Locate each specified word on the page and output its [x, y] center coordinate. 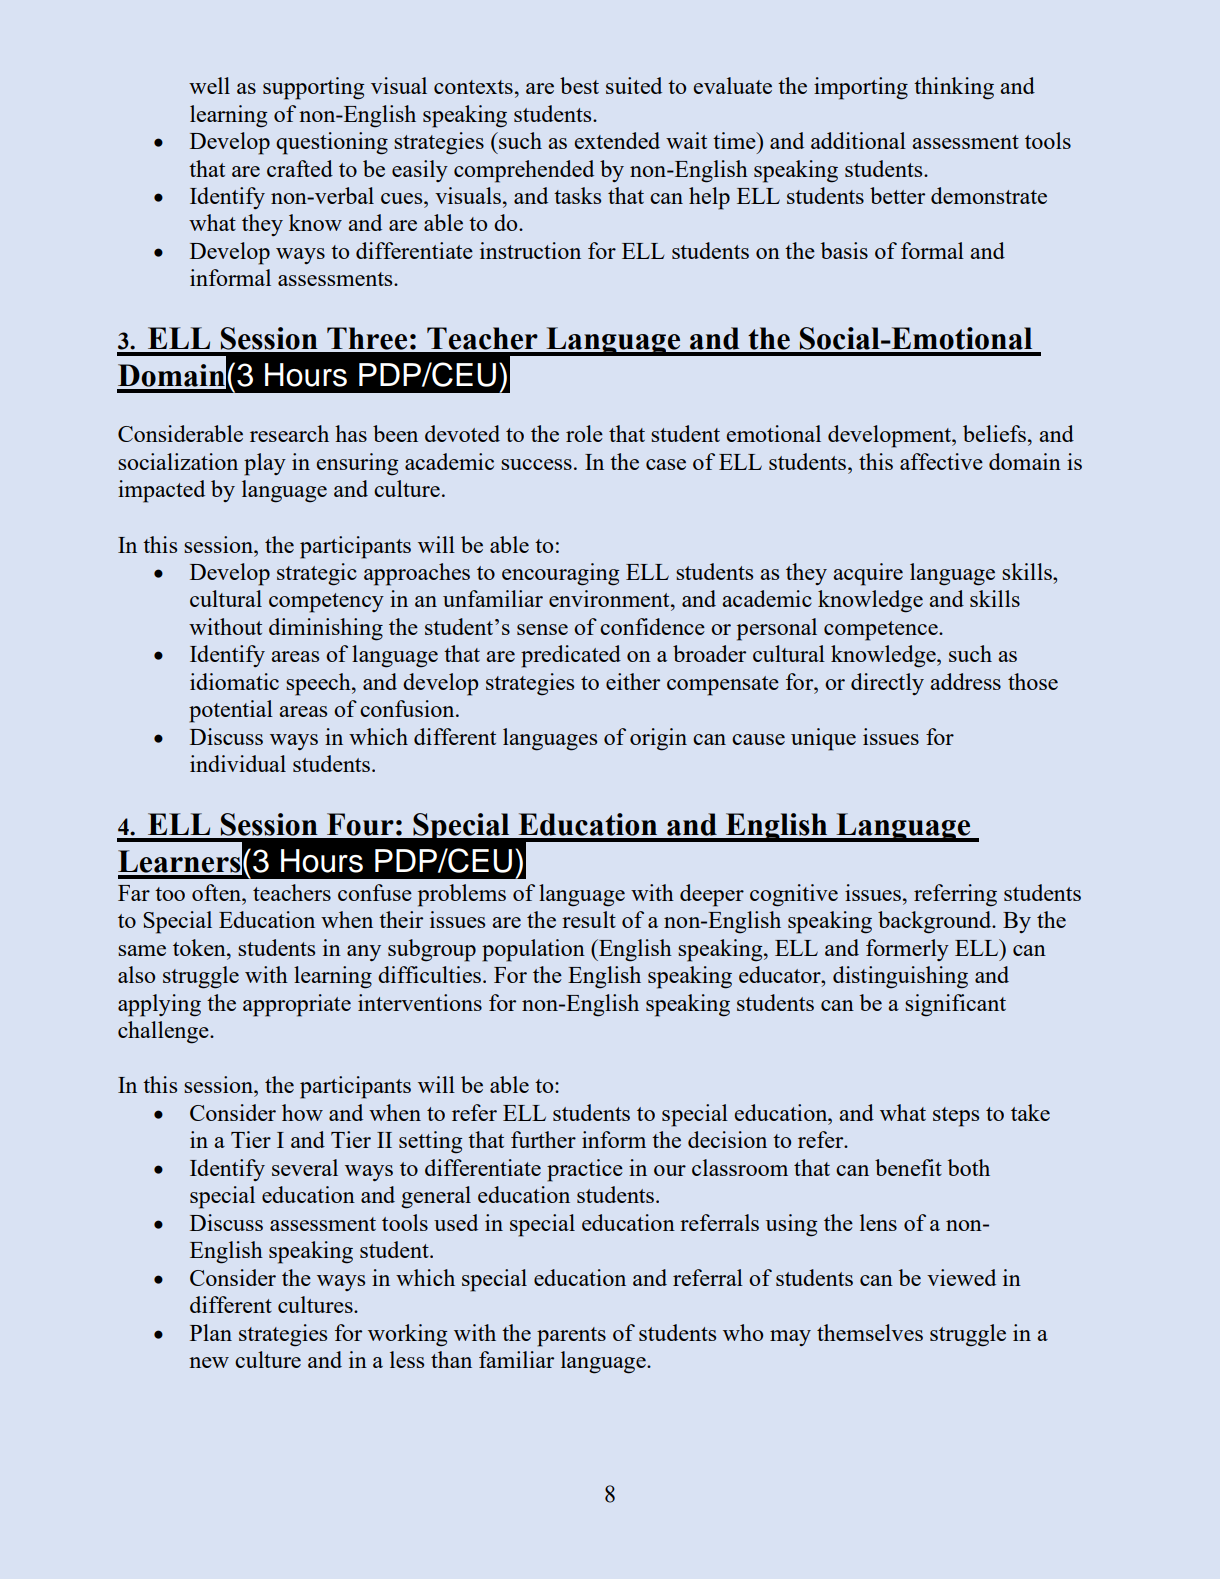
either [633, 681]
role [584, 433]
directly [887, 684]
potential [231, 711]
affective [941, 461]
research [289, 433]
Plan [211, 1332]
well [209, 85]
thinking [954, 88]
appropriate [297, 1005]
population [533, 950]
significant [955, 1005]
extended [617, 140]
